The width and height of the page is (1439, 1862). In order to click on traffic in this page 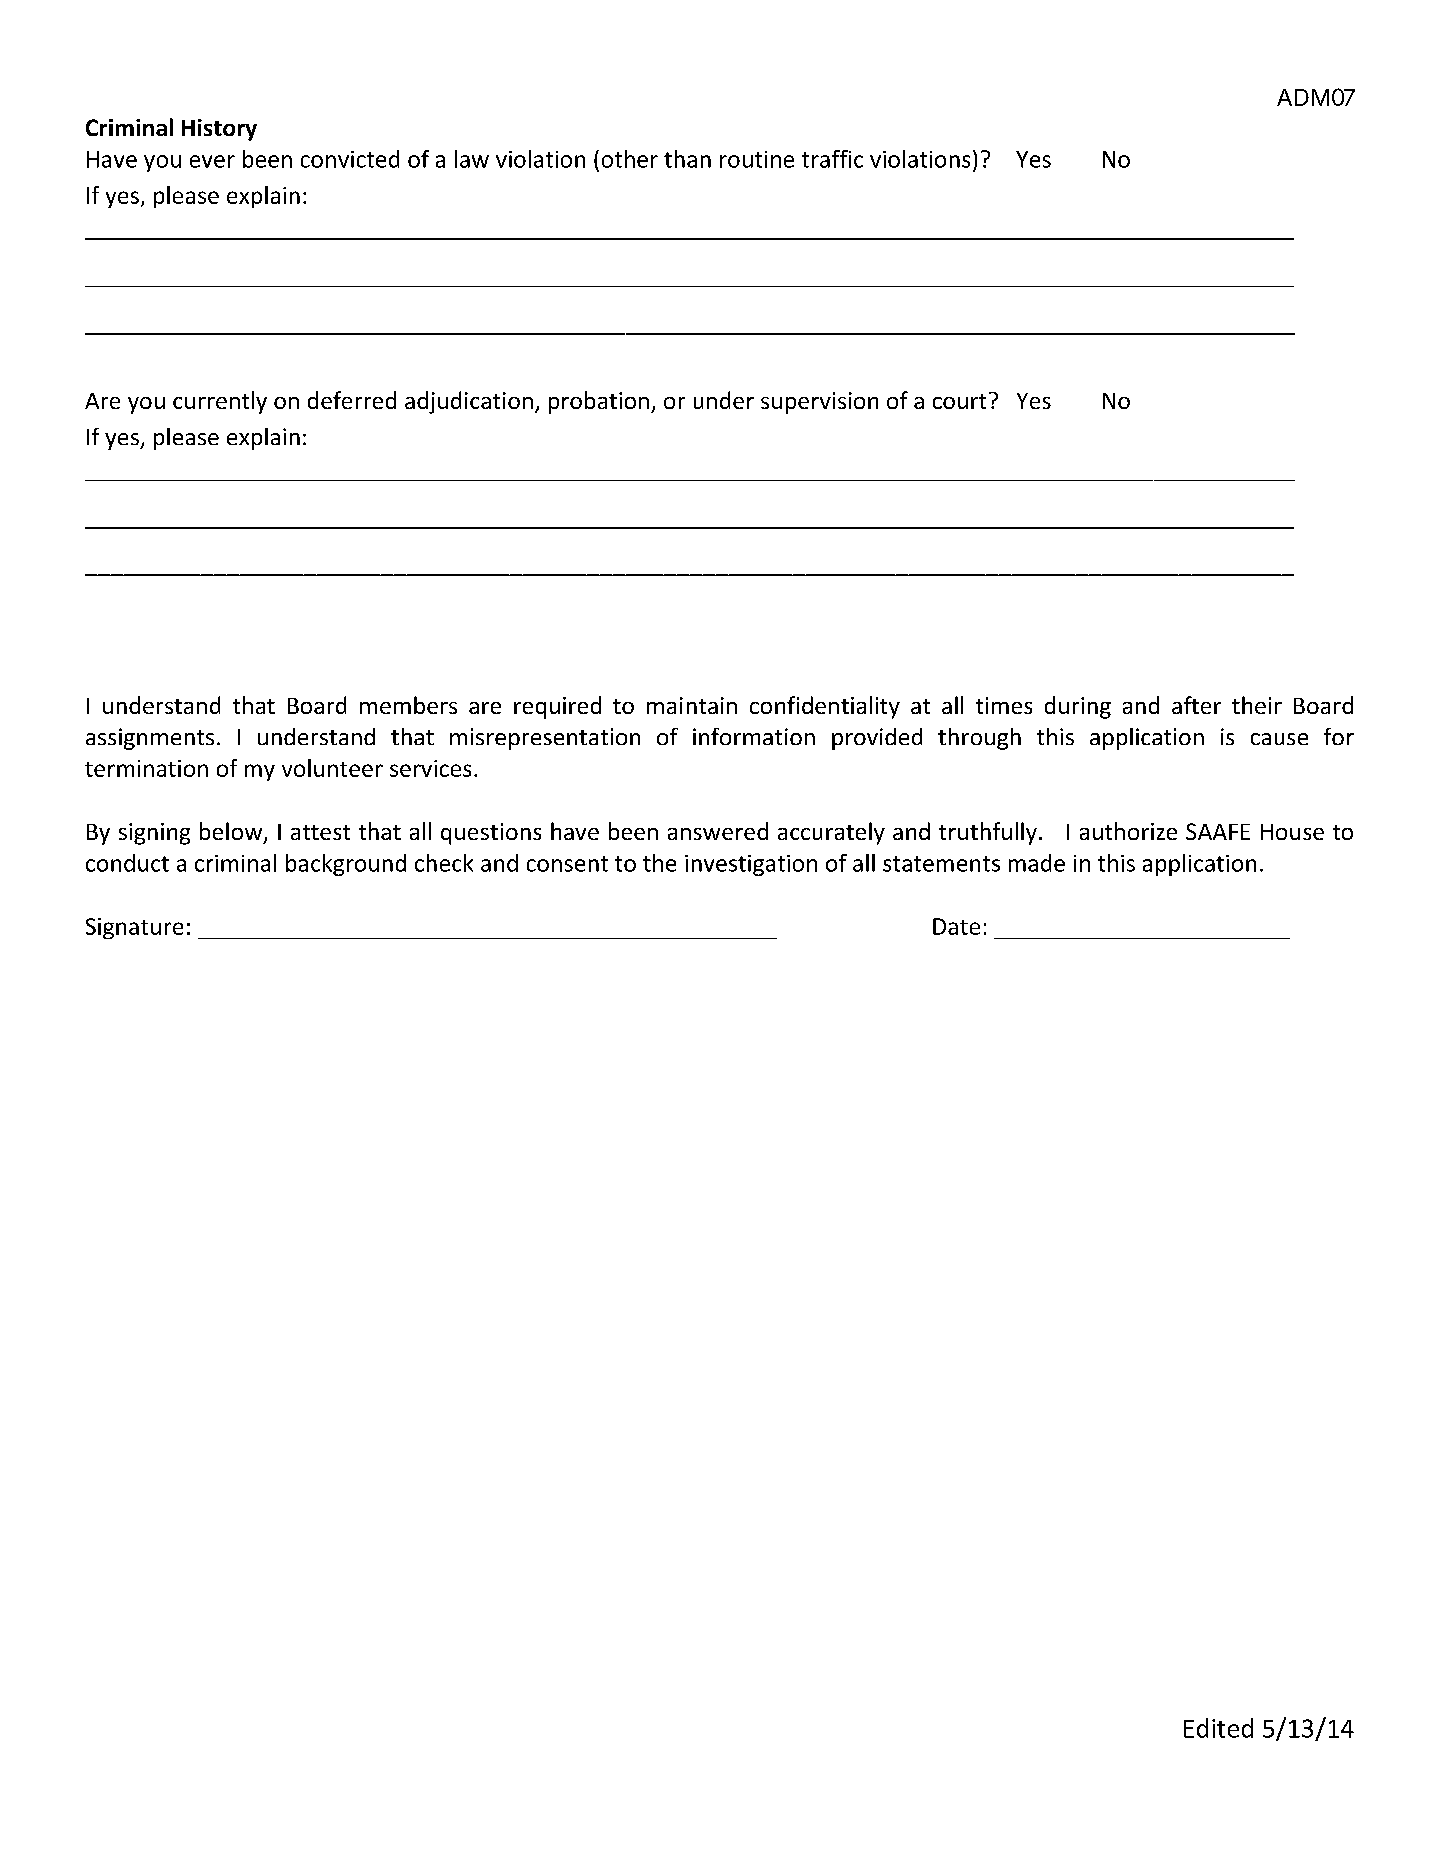, I will do `click(832, 159)`.
